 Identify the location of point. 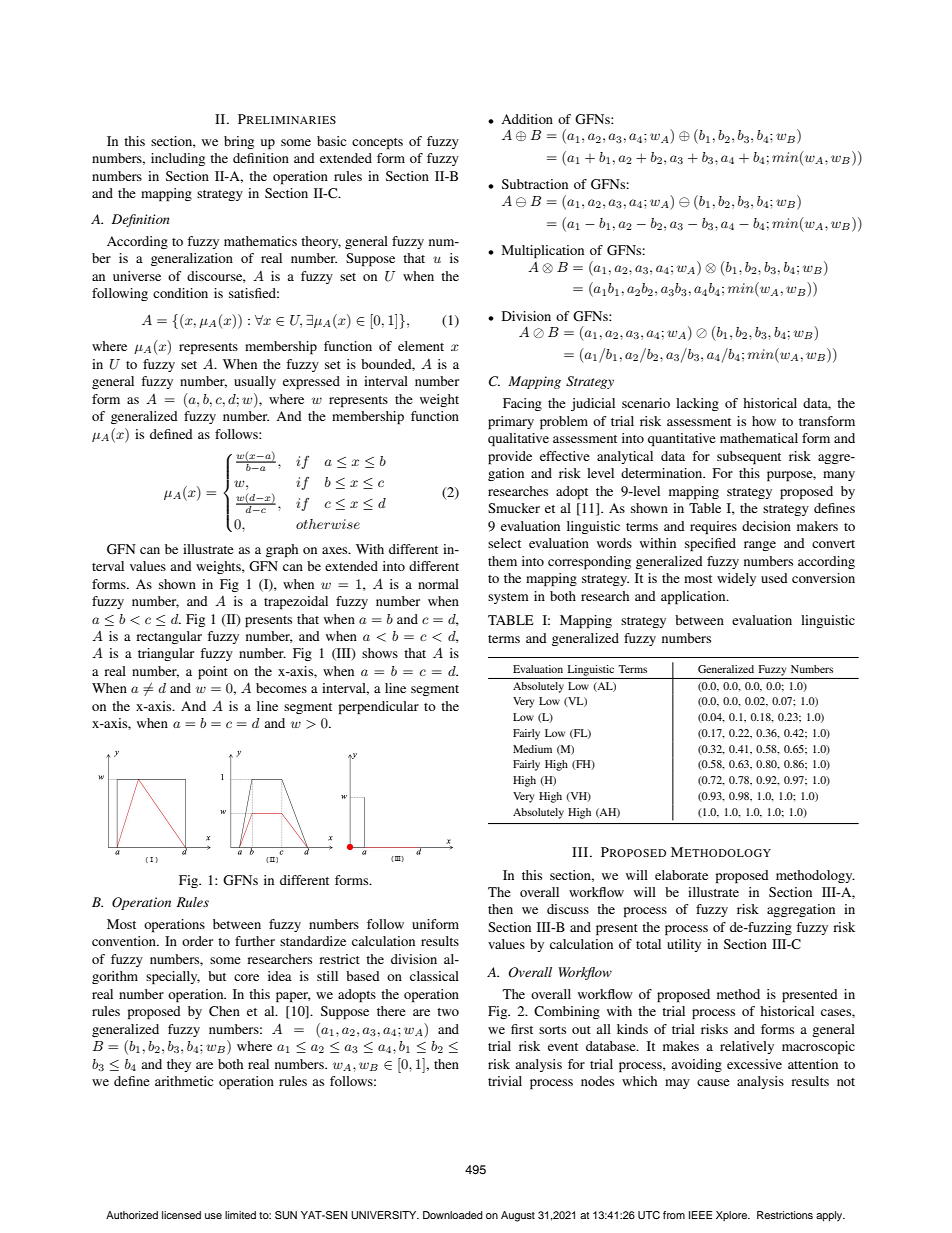
(213, 673).
